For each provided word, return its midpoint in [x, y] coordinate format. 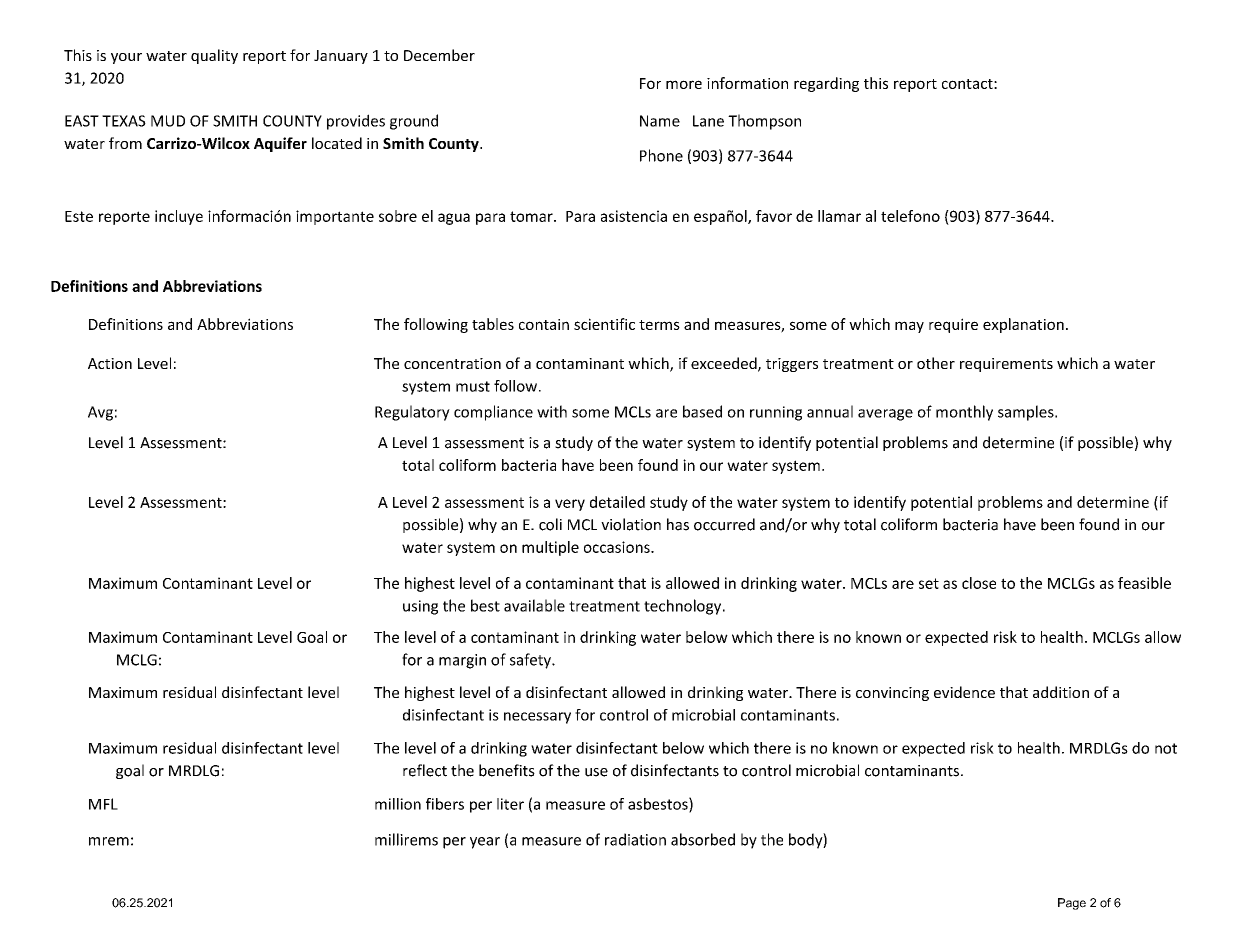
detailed [617, 502]
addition [1061, 692]
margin [462, 661]
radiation [635, 839]
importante [335, 217]
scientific [604, 324]
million [398, 804]
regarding [826, 84]
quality [214, 56]
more [684, 84]
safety [531, 661]
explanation [1023, 325]
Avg [100, 413]
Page [1072, 904]
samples [1027, 413]
